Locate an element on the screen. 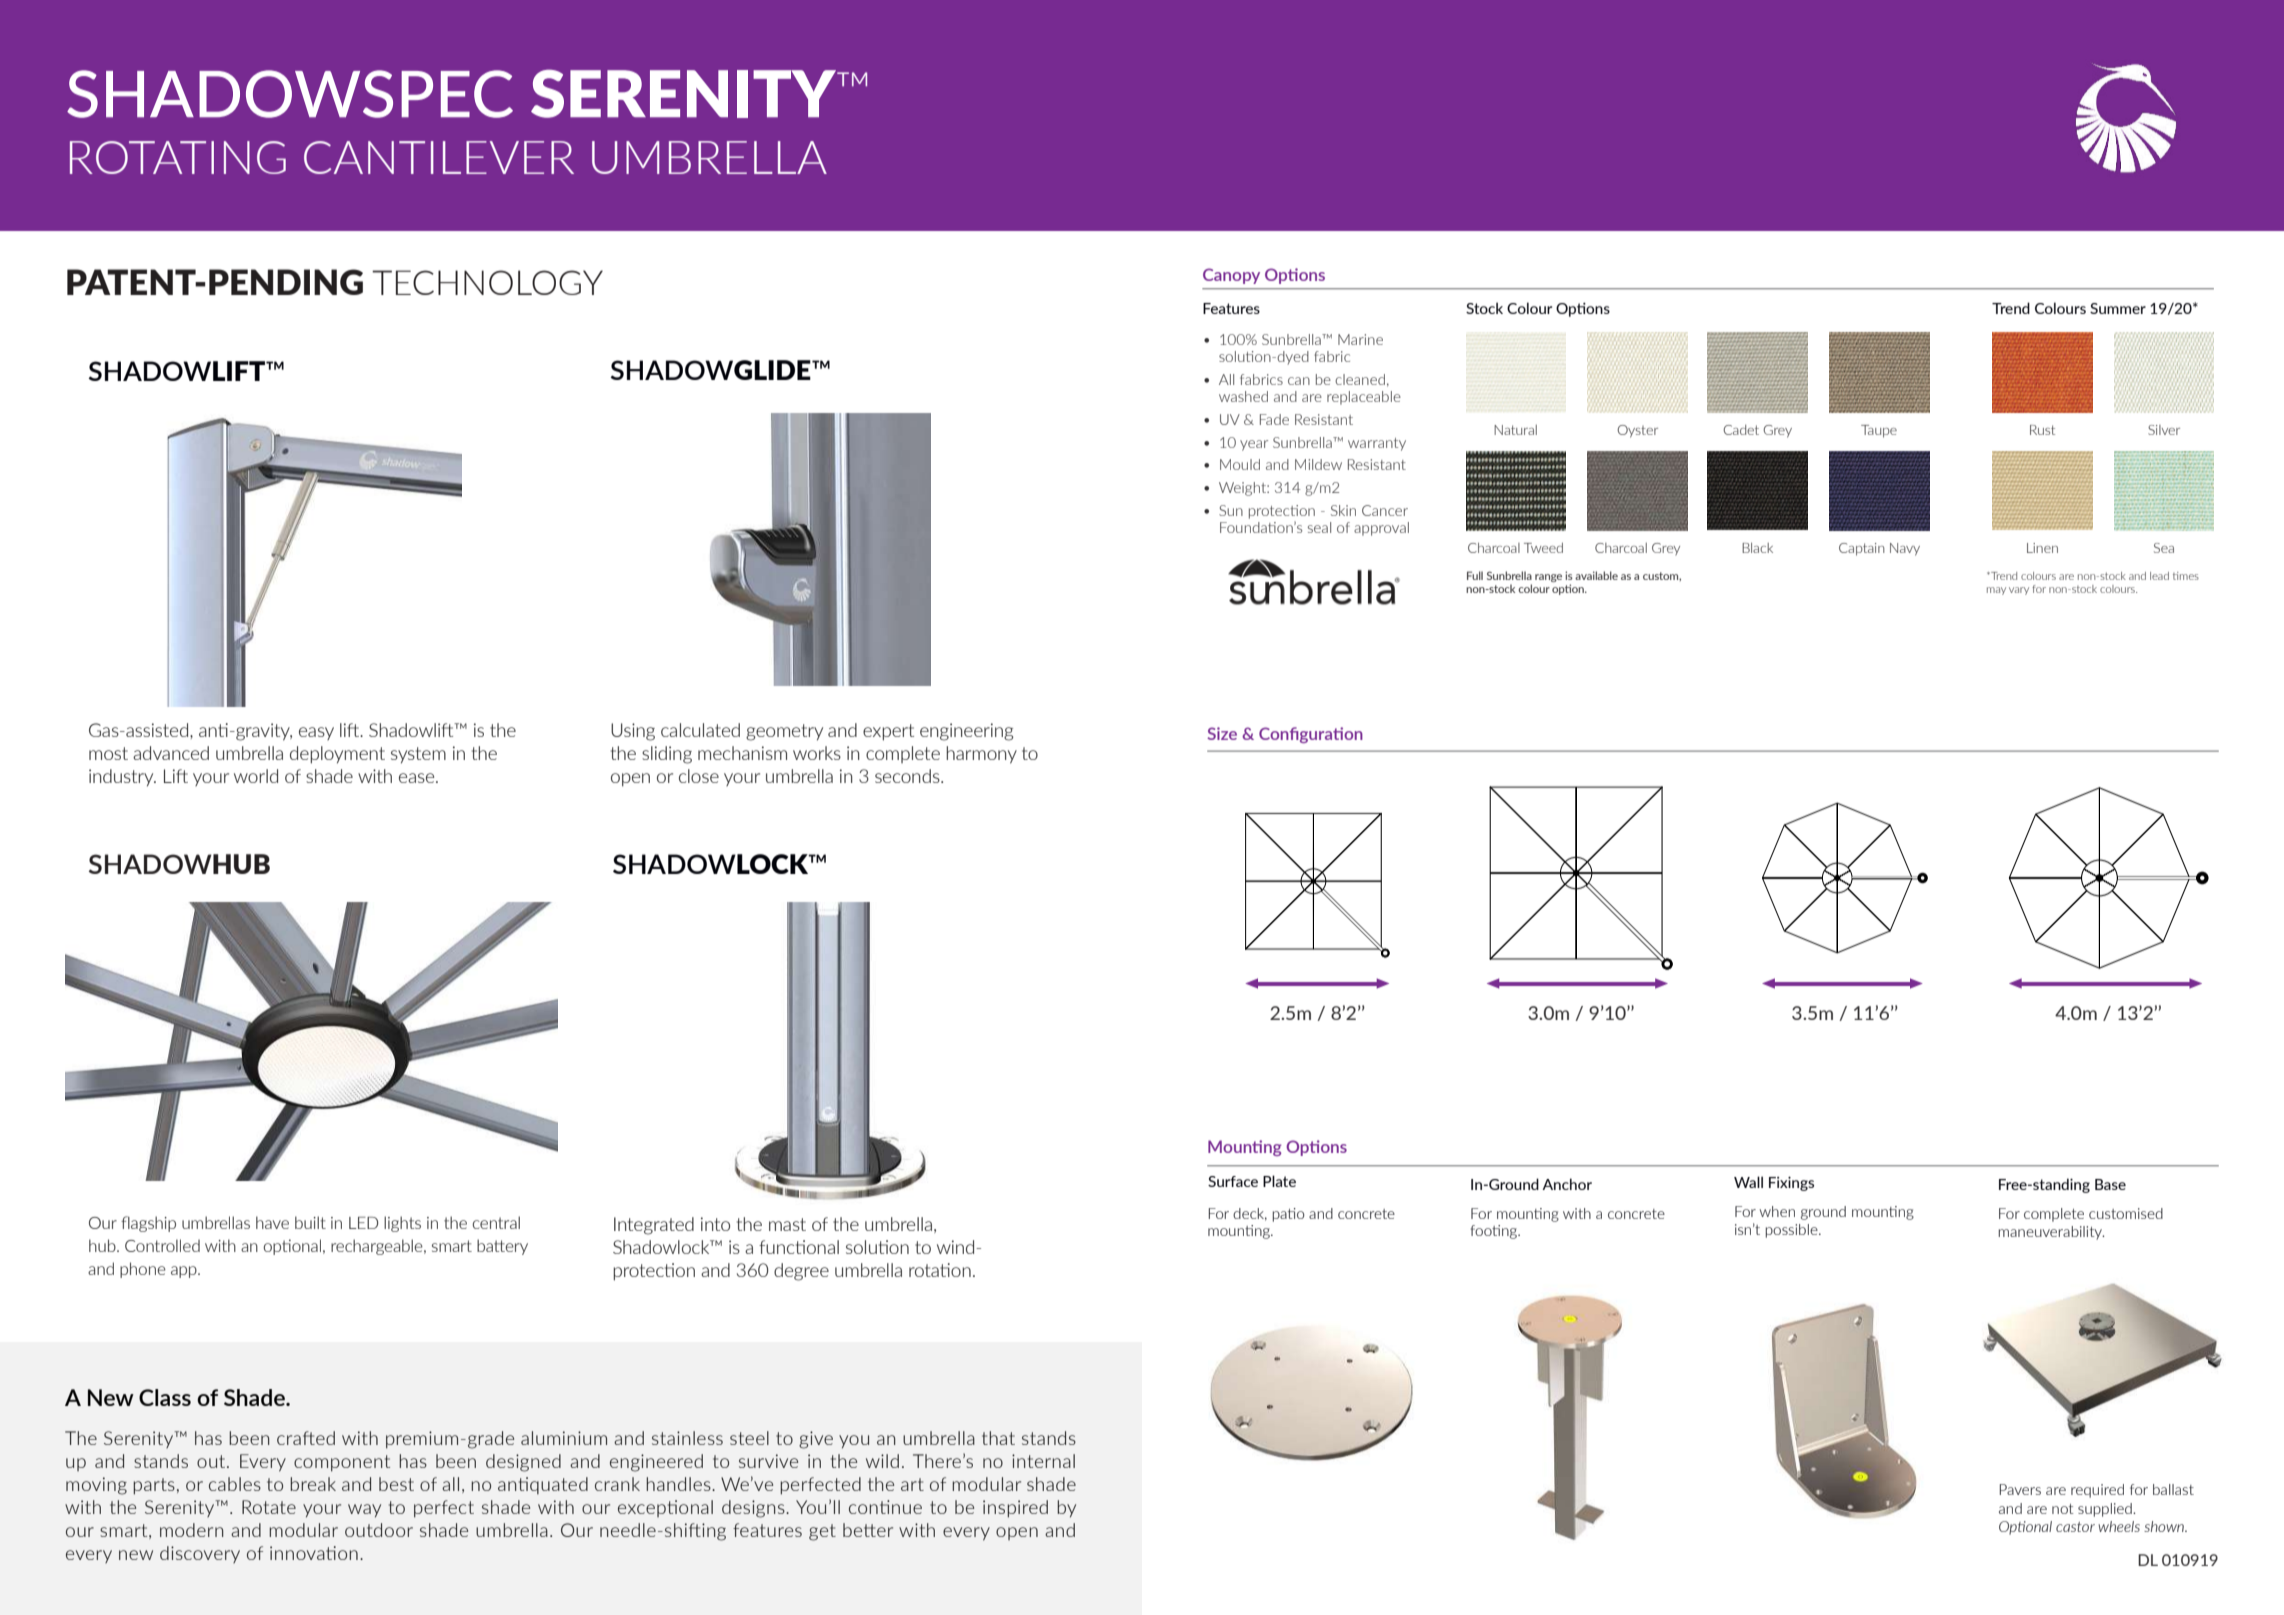  ROTATING is located at coordinates (178, 157).
